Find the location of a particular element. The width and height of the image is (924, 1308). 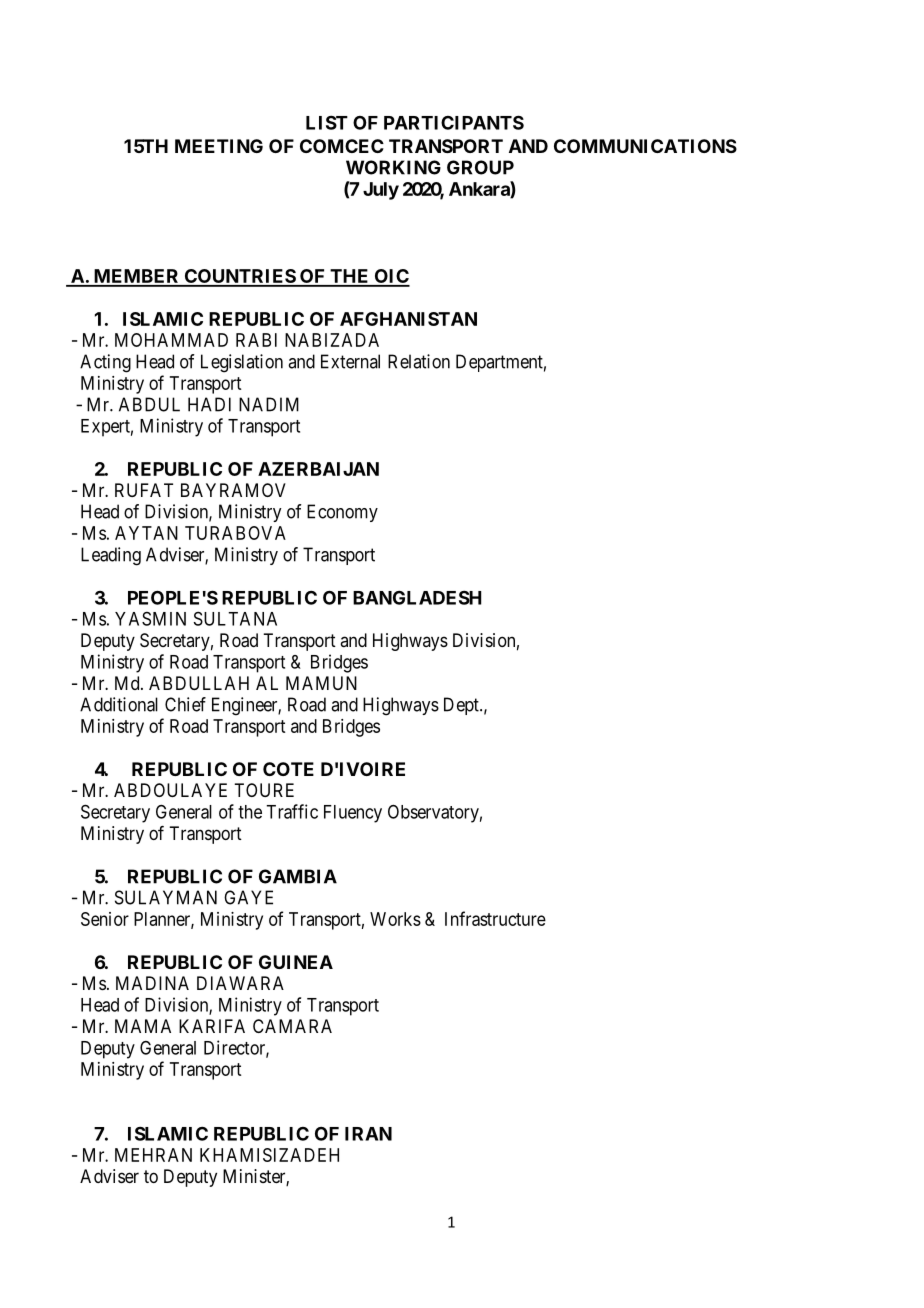

Relation is located at coordinates (419, 361).
